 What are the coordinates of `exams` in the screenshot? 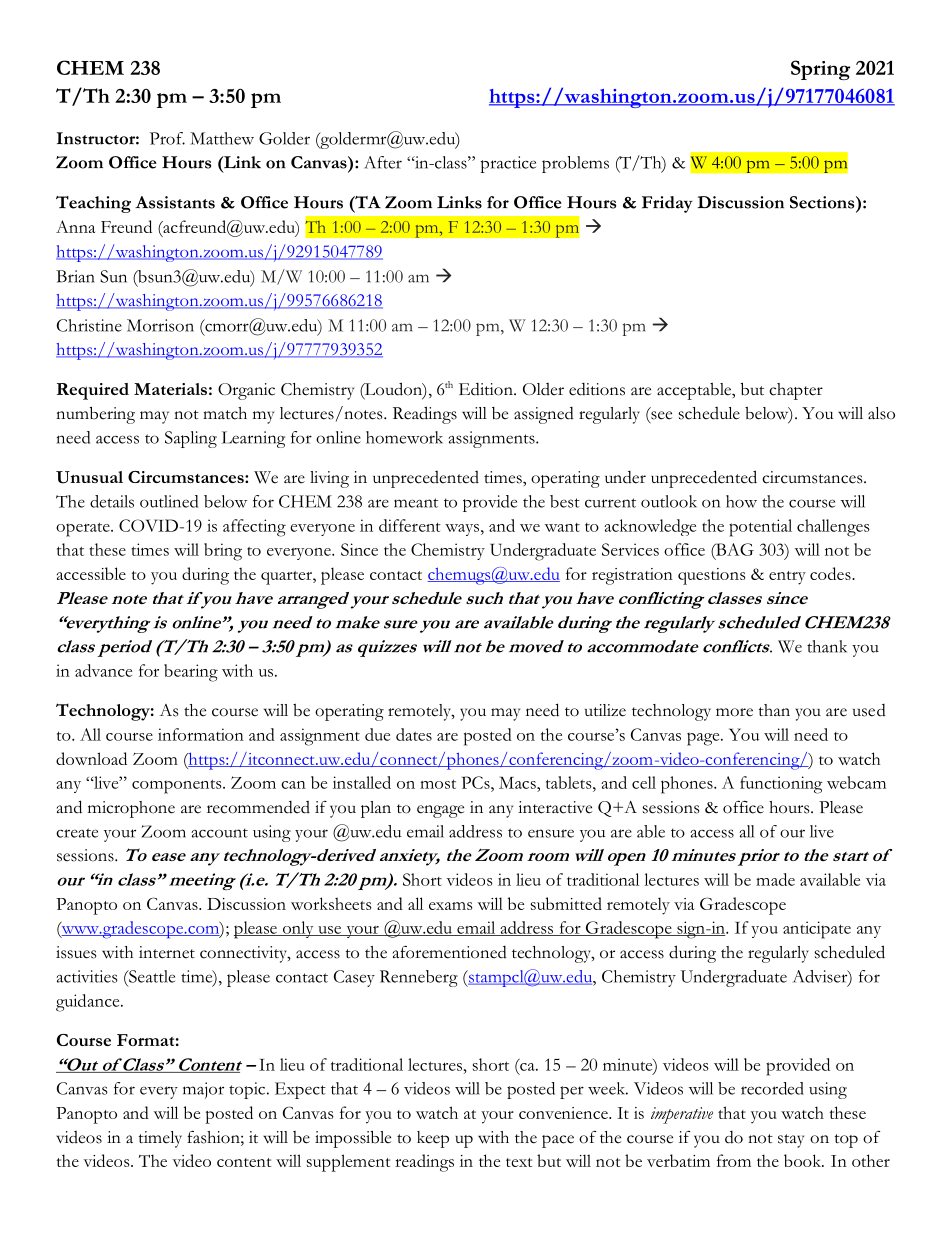 It's located at (450, 906).
